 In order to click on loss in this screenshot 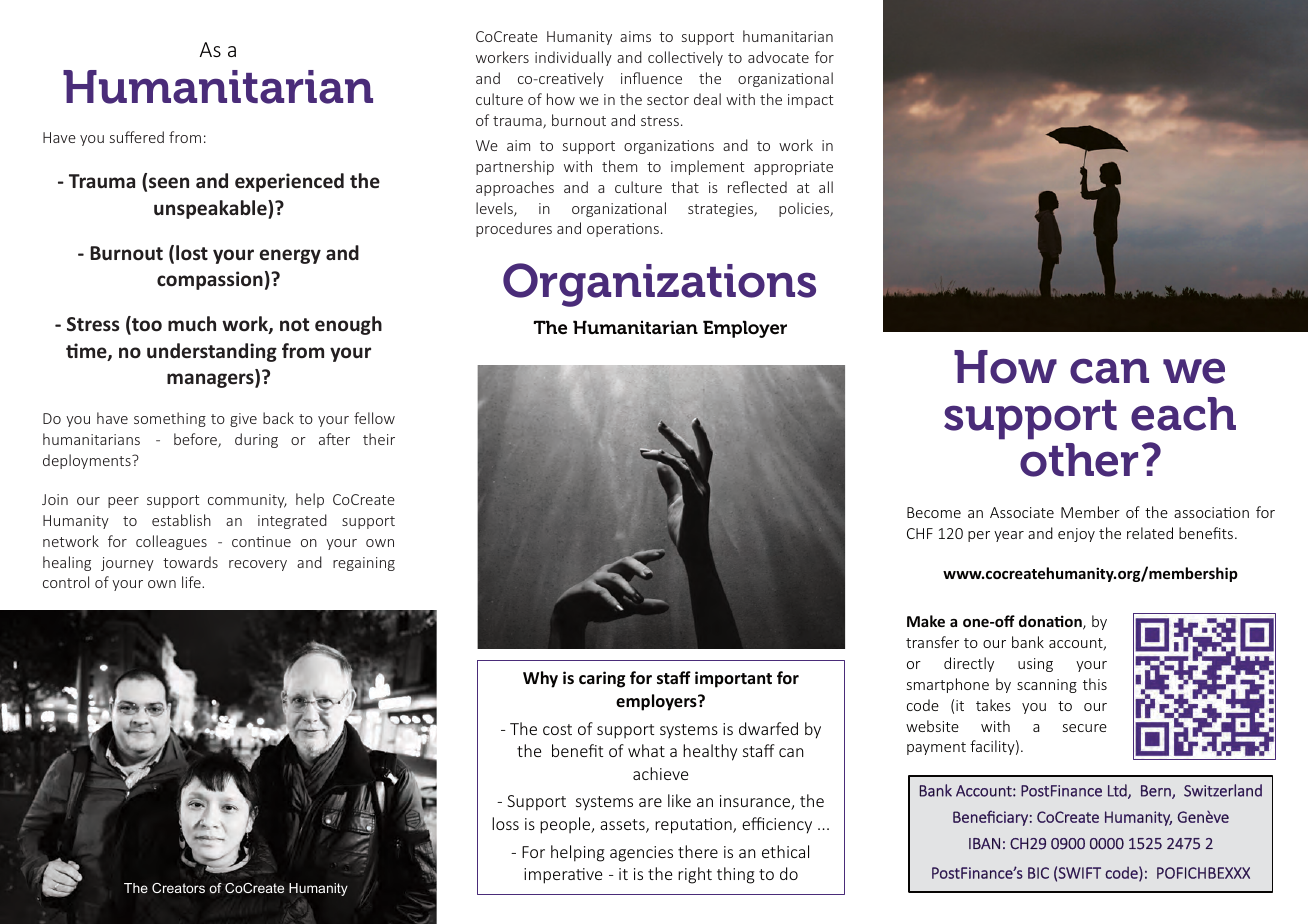, I will do `click(505, 823)`.
